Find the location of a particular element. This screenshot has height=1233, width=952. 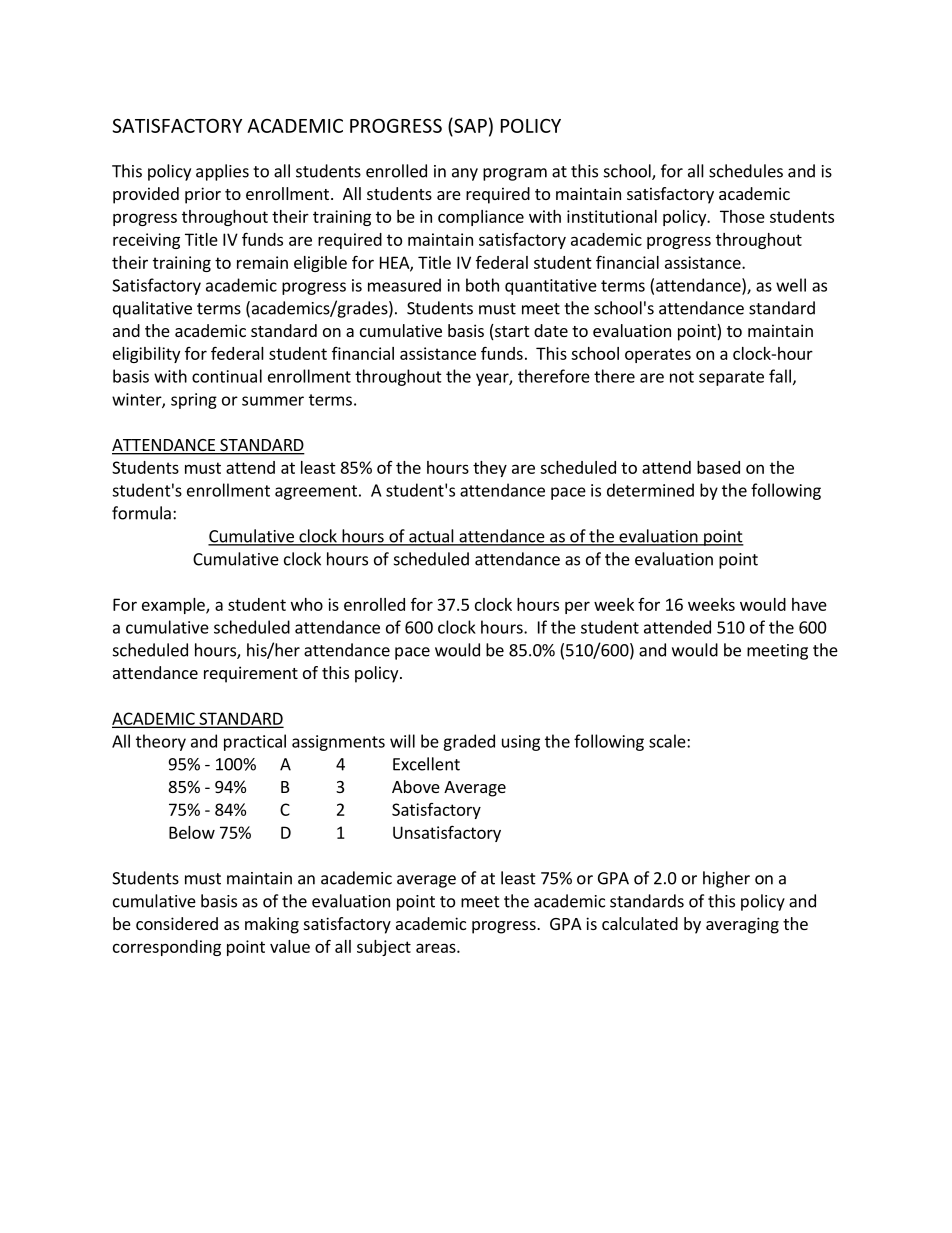

SAP is located at coordinates (469, 125).
